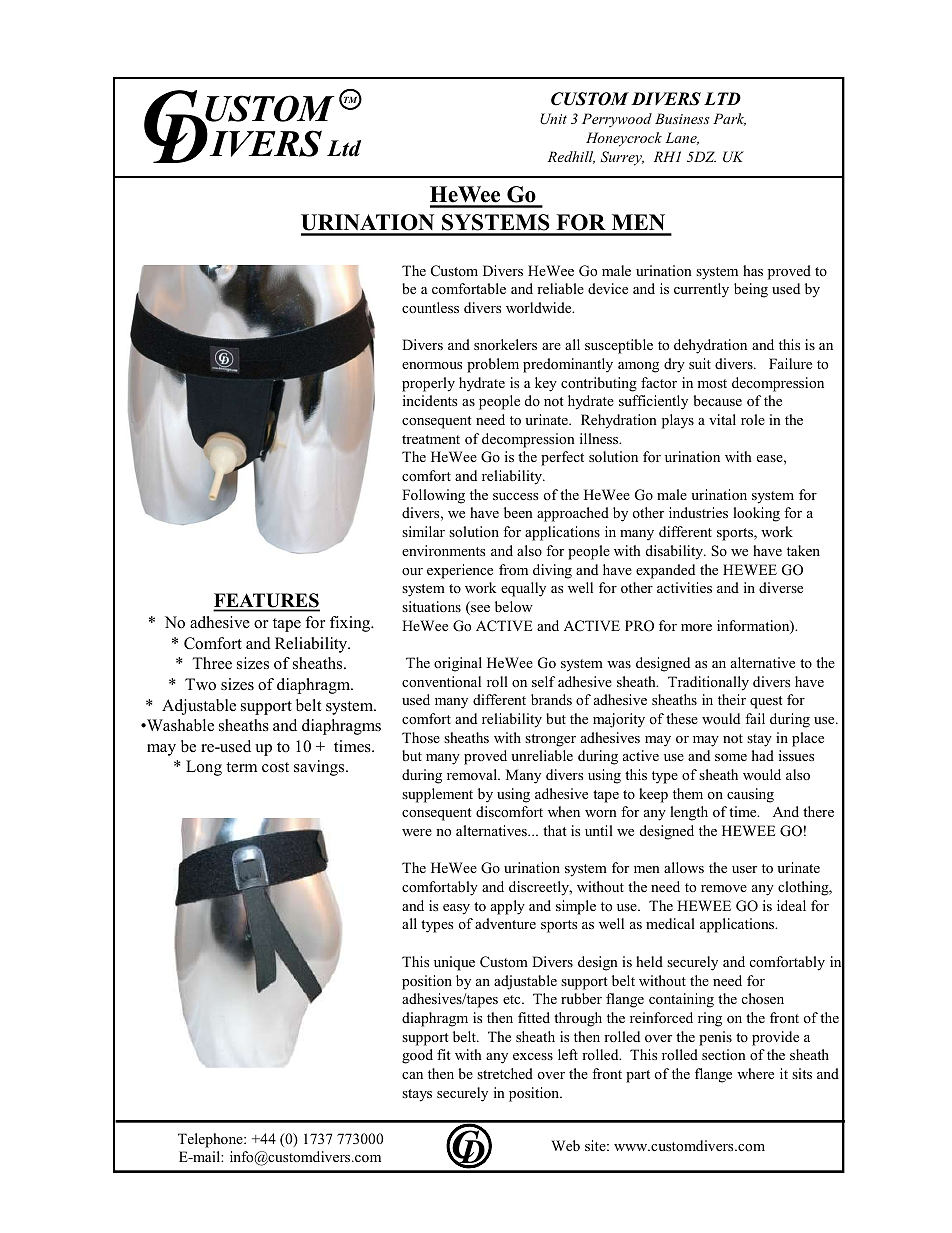 The height and width of the page is (1233, 952). What do you see at coordinates (428, 384) in the page?
I see `properly` at bounding box center [428, 384].
